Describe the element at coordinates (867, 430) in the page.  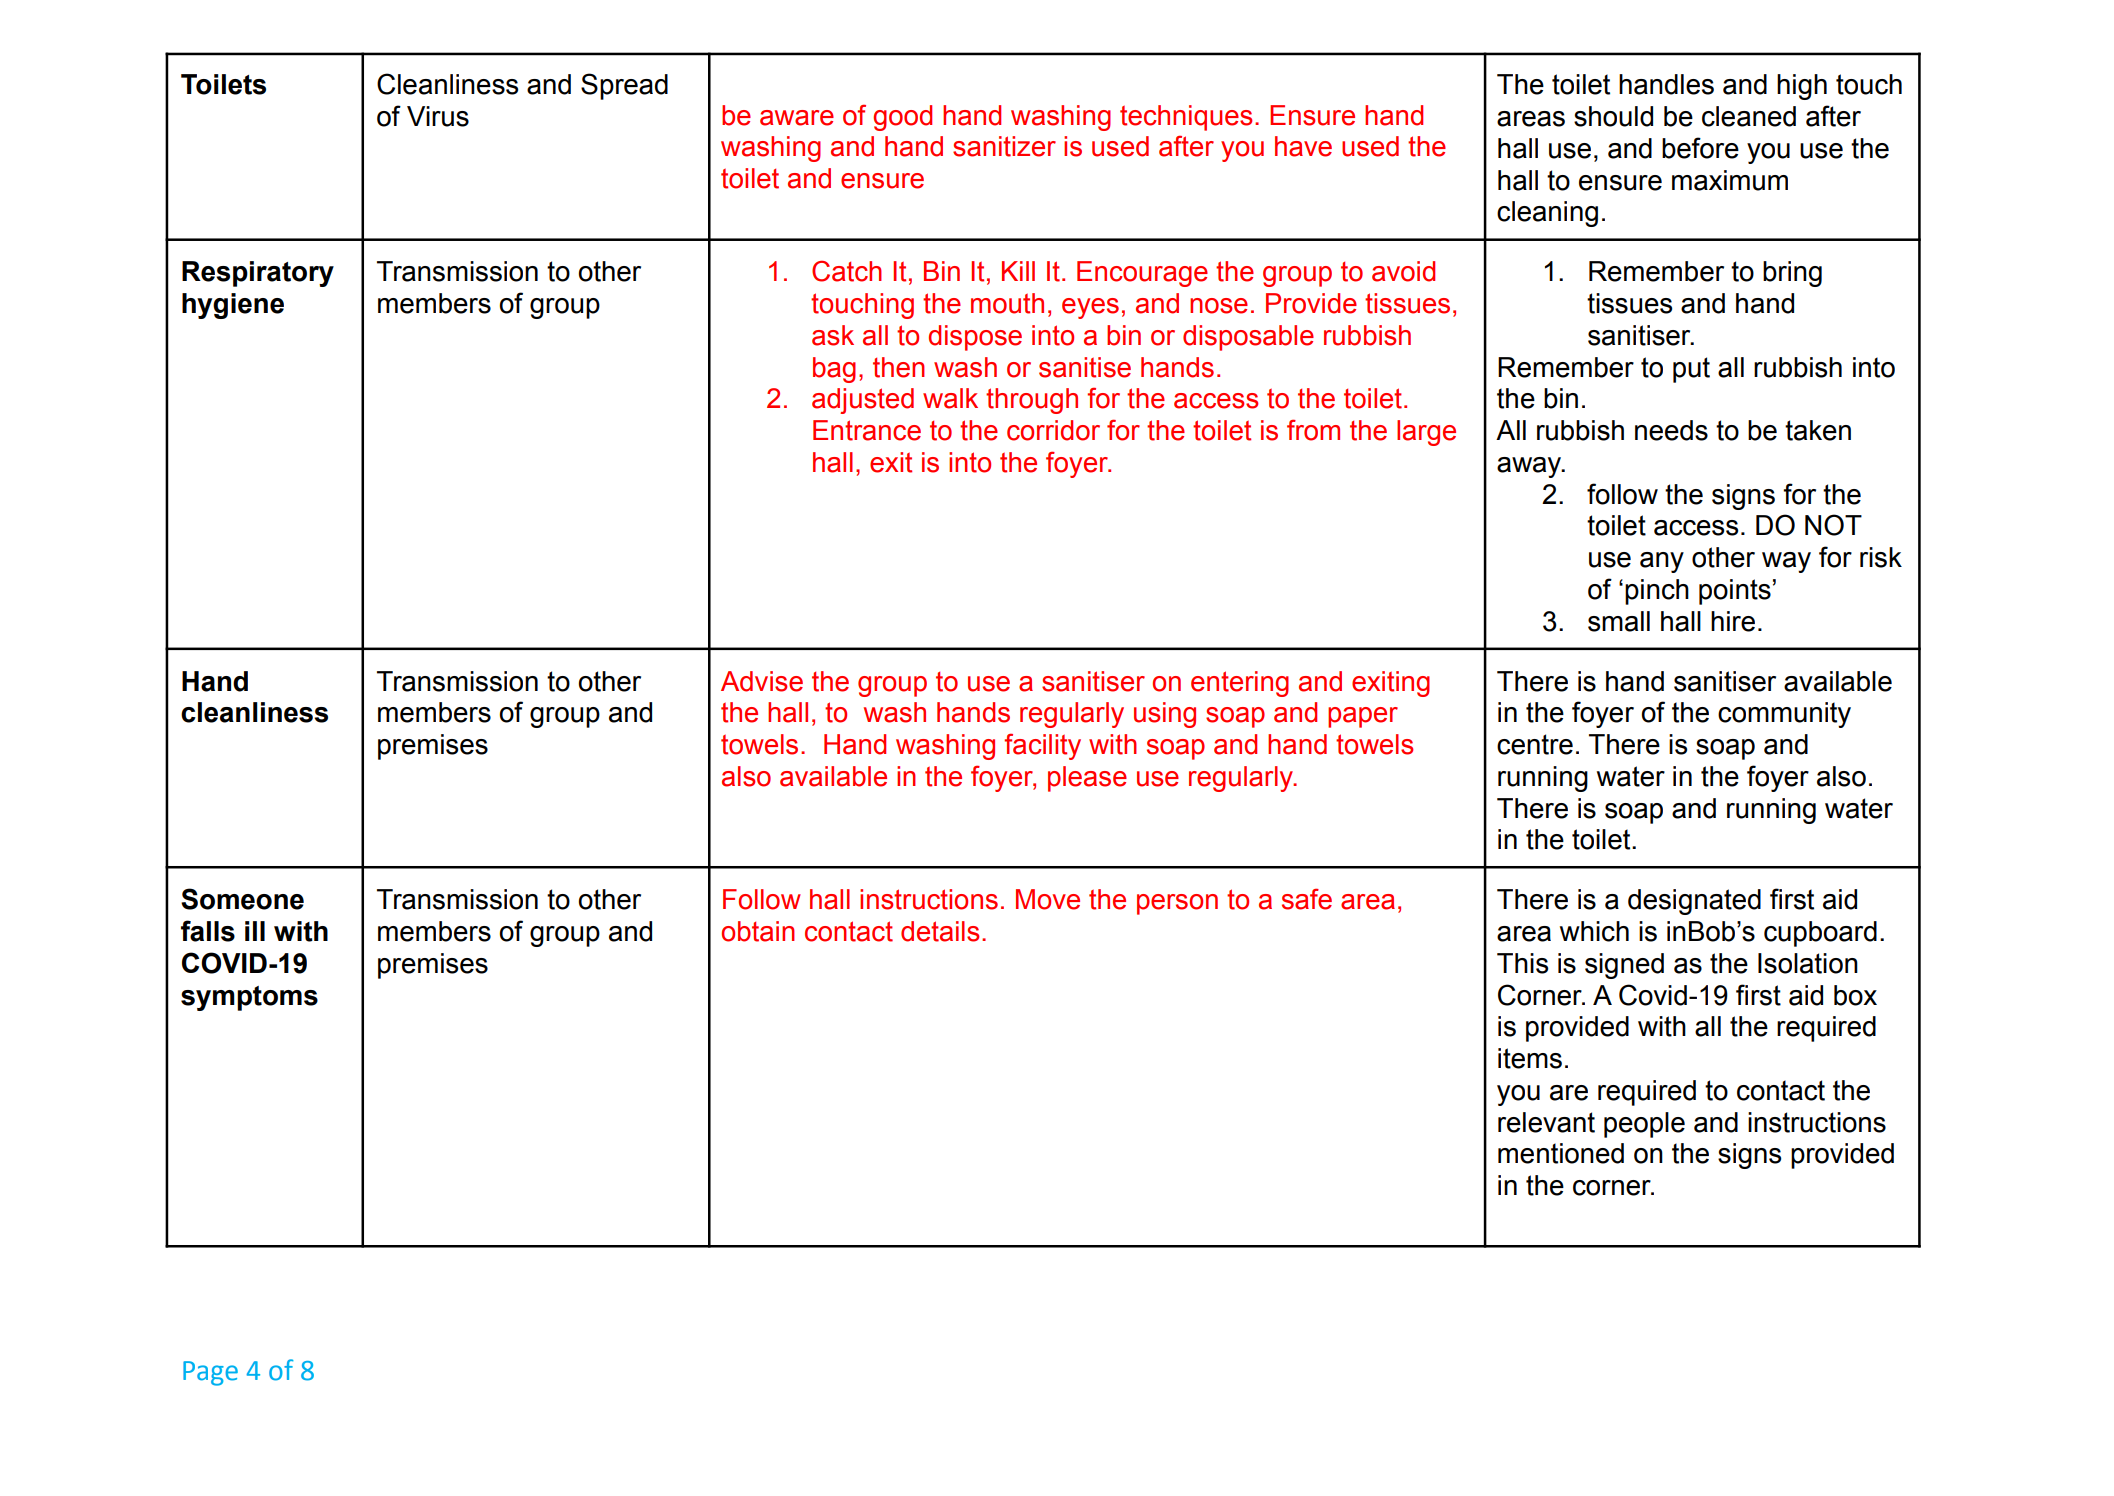
I see `Entrance` at that location.
